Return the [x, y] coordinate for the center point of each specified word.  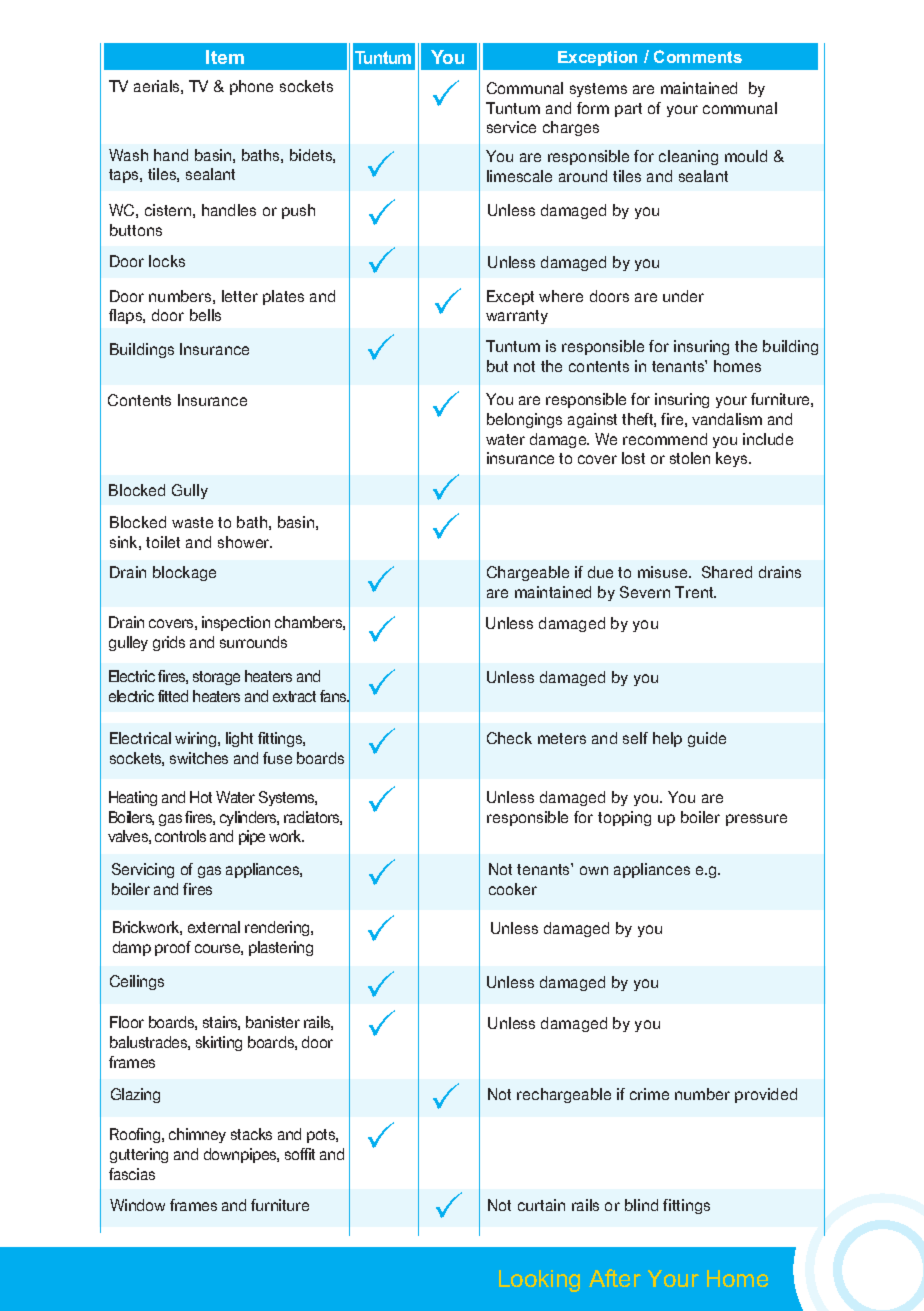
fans [334, 696]
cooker [513, 889]
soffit [300, 1154]
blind [641, 1205]
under [683, 296]
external [214, 927]
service [511, 127]
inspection [236, 623]
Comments [698, 56]
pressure [756, 820]
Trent [695, 592]
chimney [197, 1135]
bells [205, 315]
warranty [517, 317]
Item [225, 57]
